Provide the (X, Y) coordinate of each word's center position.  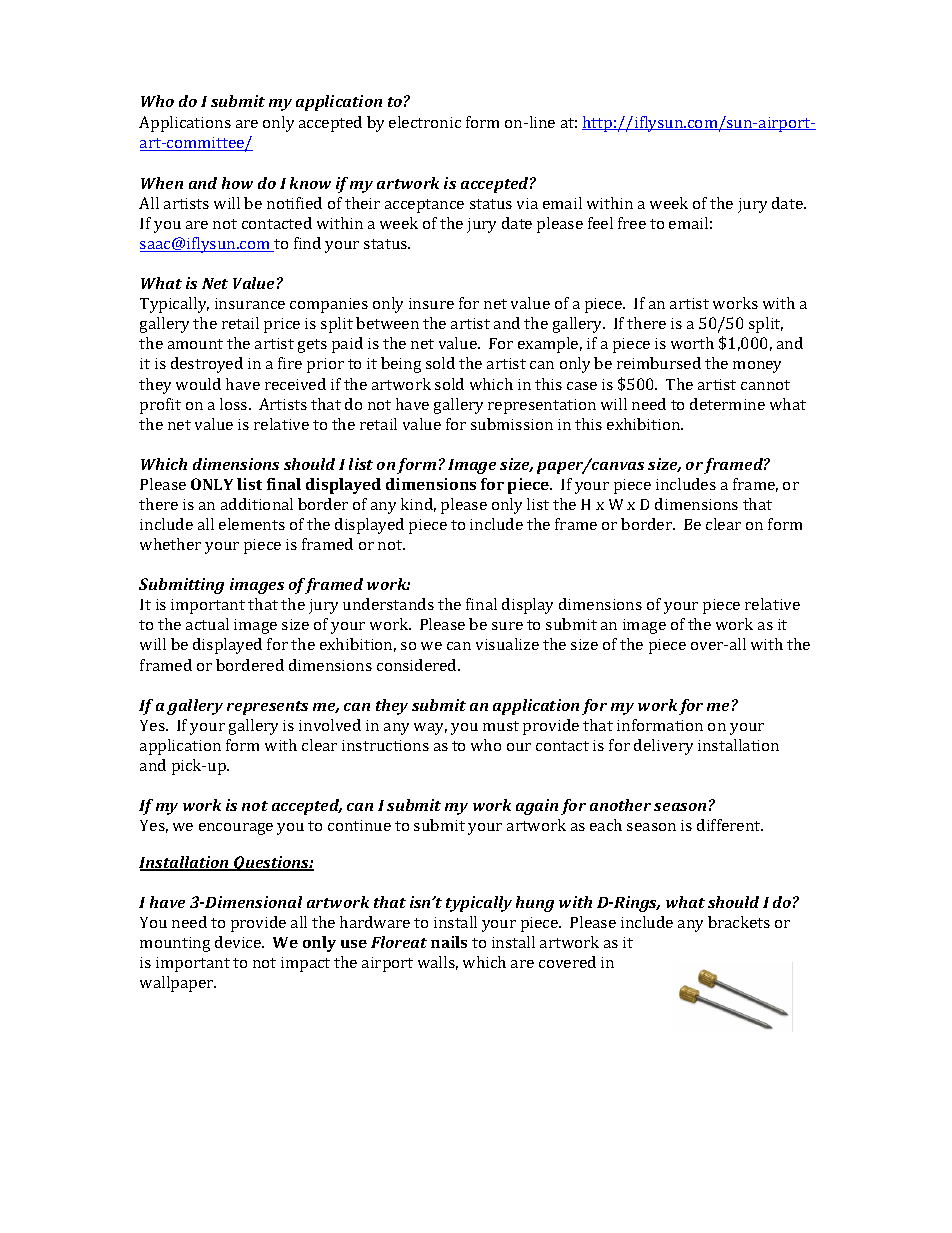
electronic (425, 122)
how (237, 183)
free (632, 223)
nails (449, 942)
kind (418, 505)
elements (252, 524)
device (239, 942)
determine (727, 404)
